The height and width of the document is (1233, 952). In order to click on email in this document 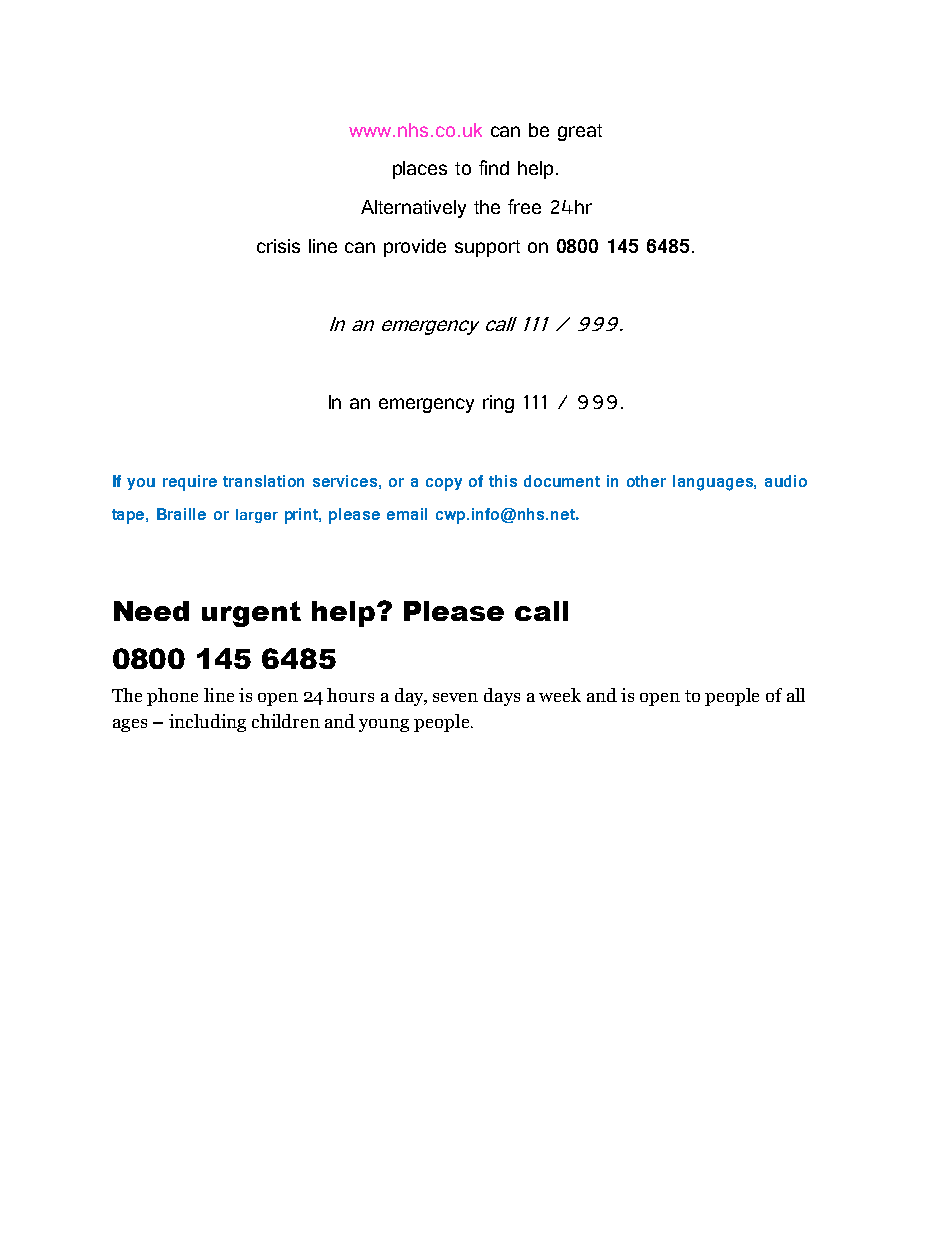, I will do `click(407, 514)`.
